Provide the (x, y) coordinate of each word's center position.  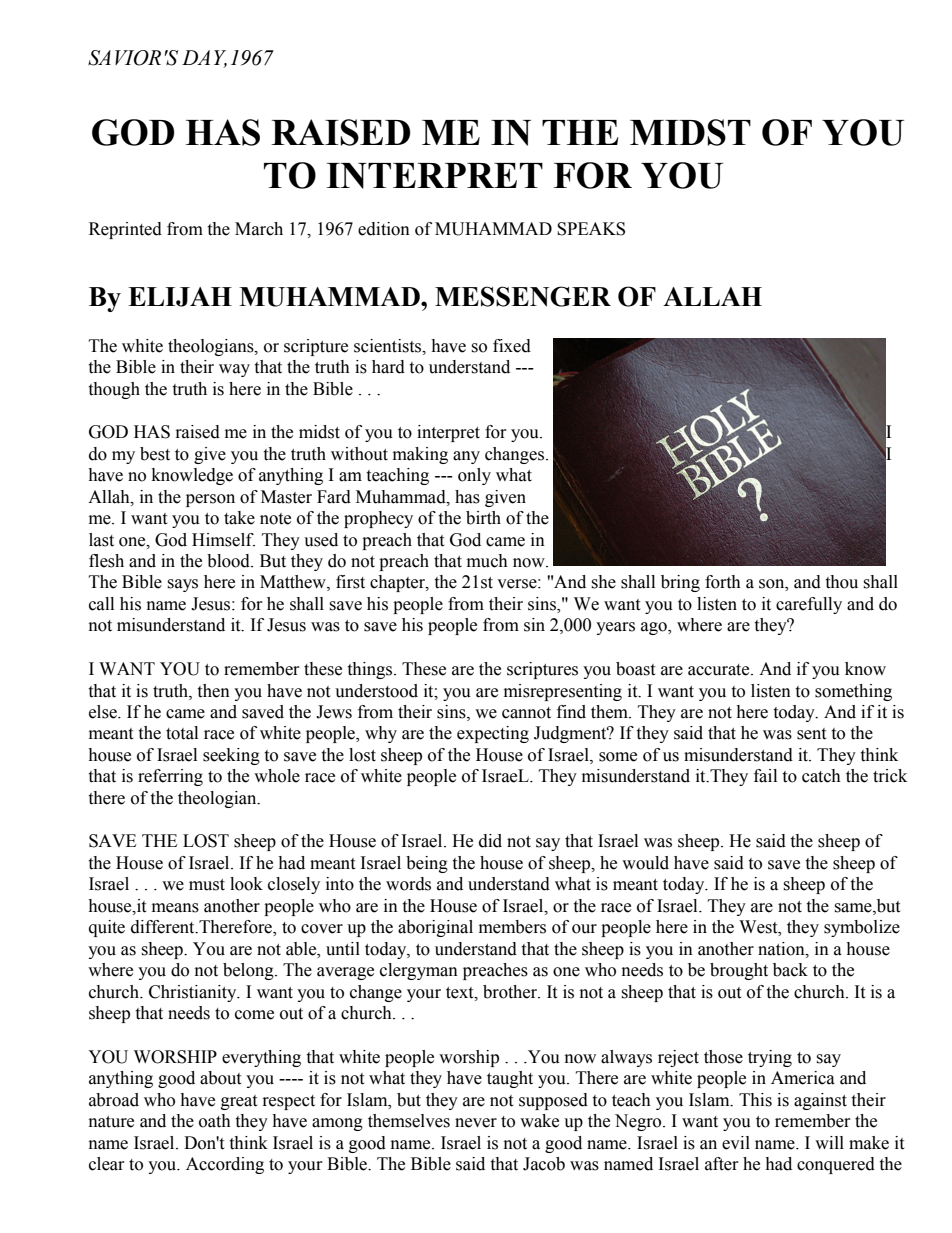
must (207, 885)
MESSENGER (523, 296)
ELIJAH (180, 297)
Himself (223, 540)
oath (215, 1121)
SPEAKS (591, 229)
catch (821, 776)
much (487, 561)
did (490, 841)
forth (723, 582)
